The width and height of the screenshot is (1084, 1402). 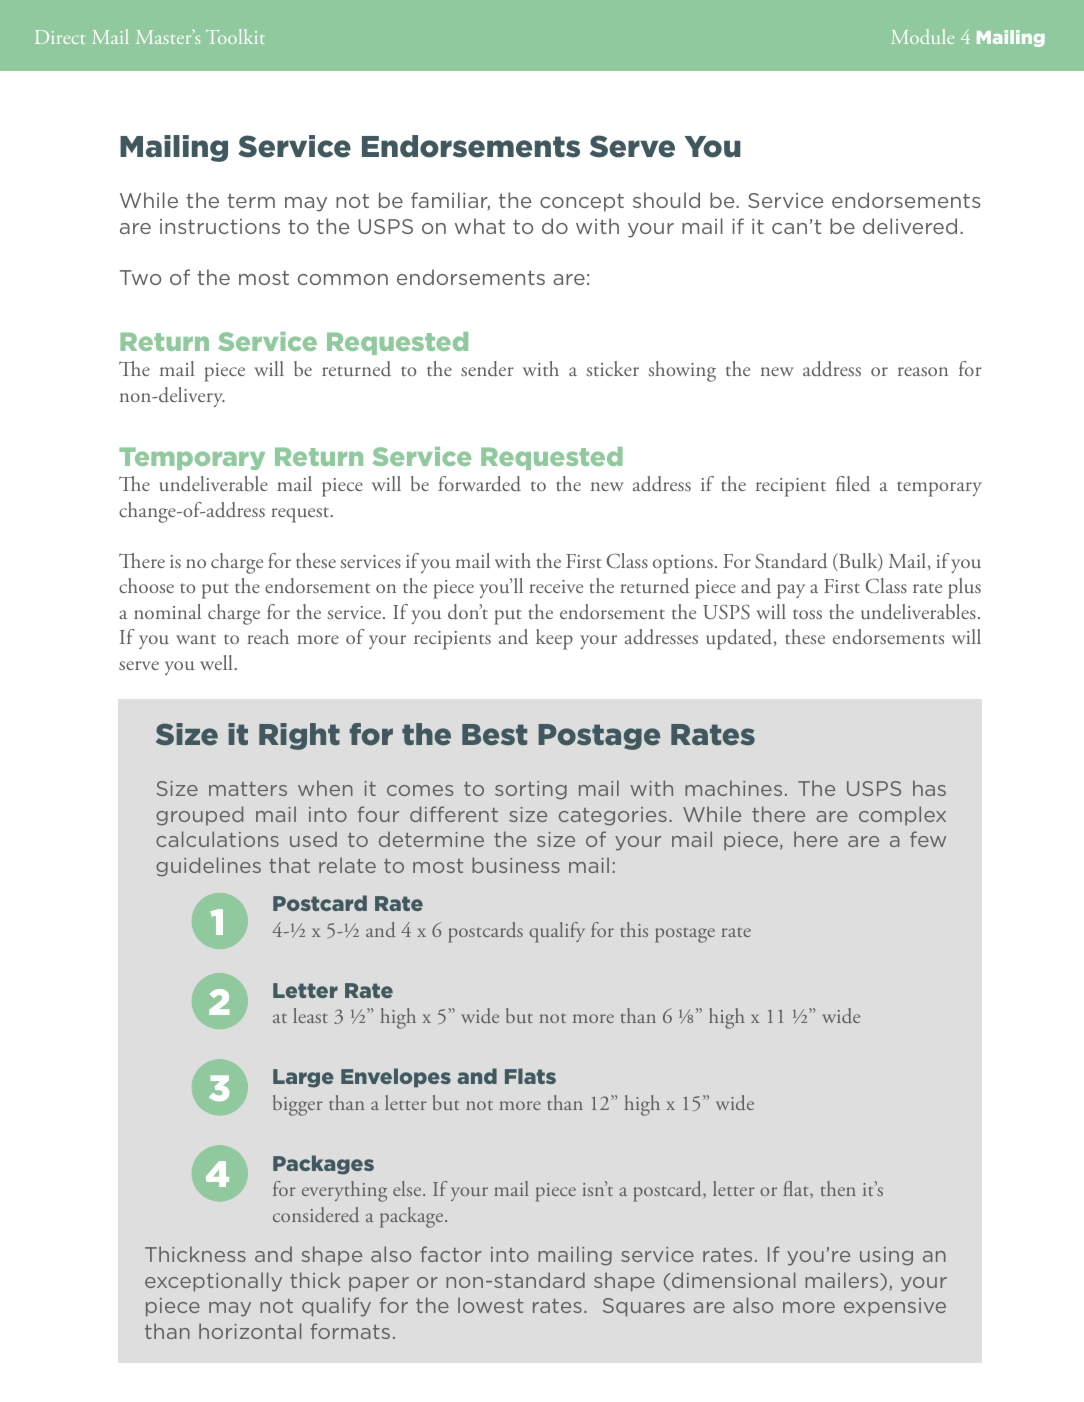 I want to click on Best, so click(x=494, y=735).
